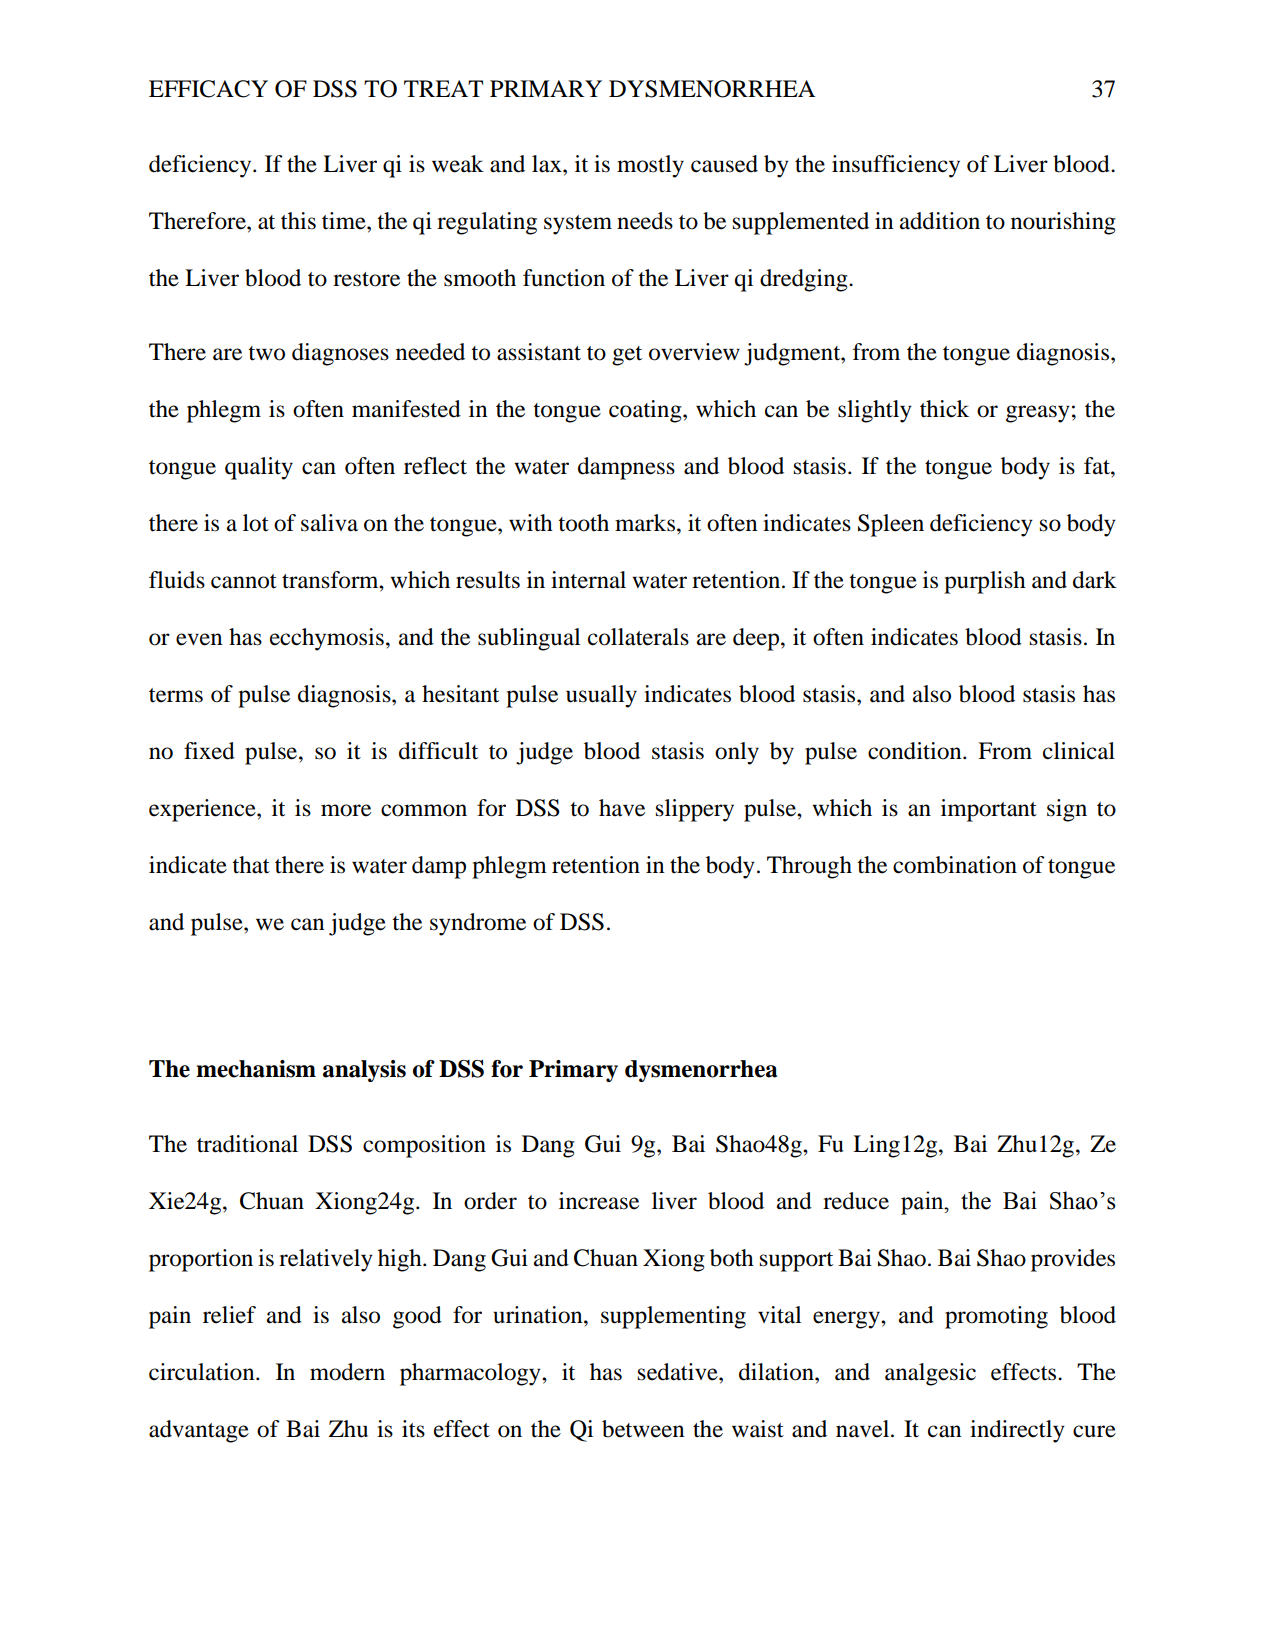 The image size is (1265, 1637). What do you see at coordinates (256, 1069) in the screenshot?
I see `mechanism` at bounding box center [256, 1069].
